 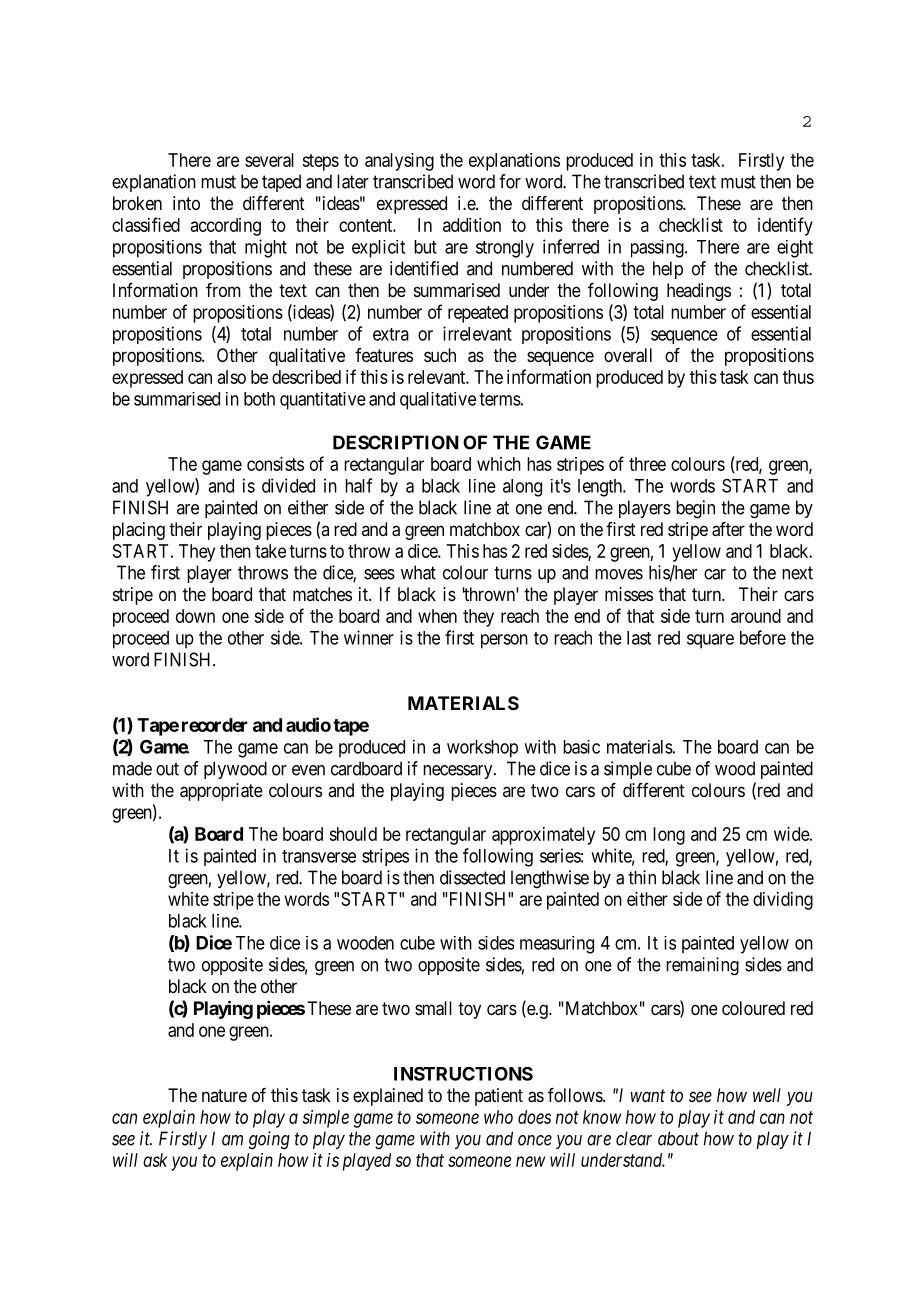 I want to click on identify, so click(x=785, y=226).
